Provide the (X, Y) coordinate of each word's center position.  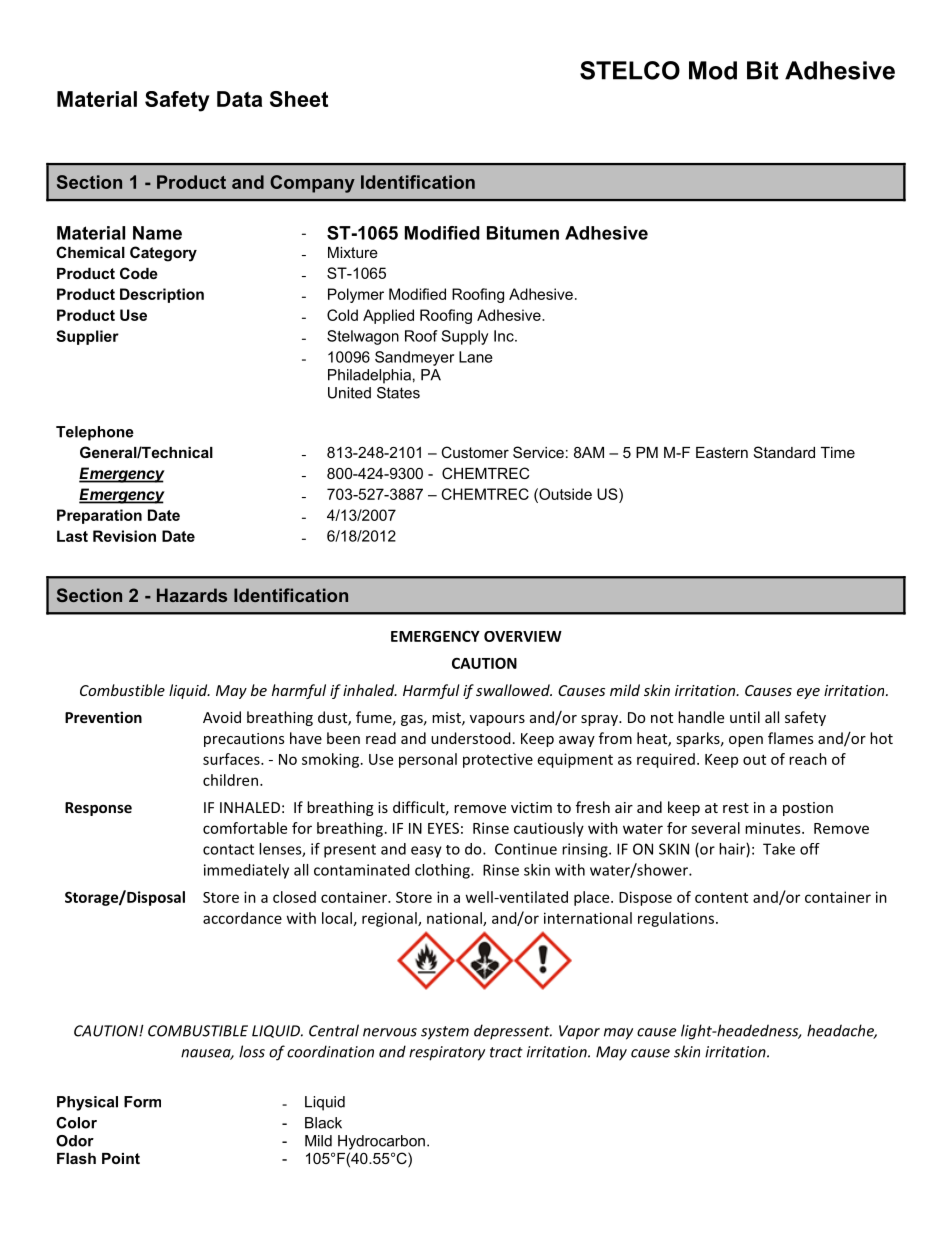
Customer (475, 452)
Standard (784, 452)
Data (239, 99)
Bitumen (523, 233)
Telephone (95, 433)
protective (498, 760)
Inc (505, 336)
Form (142, 1102)
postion (808, 809)
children (230, 780)
